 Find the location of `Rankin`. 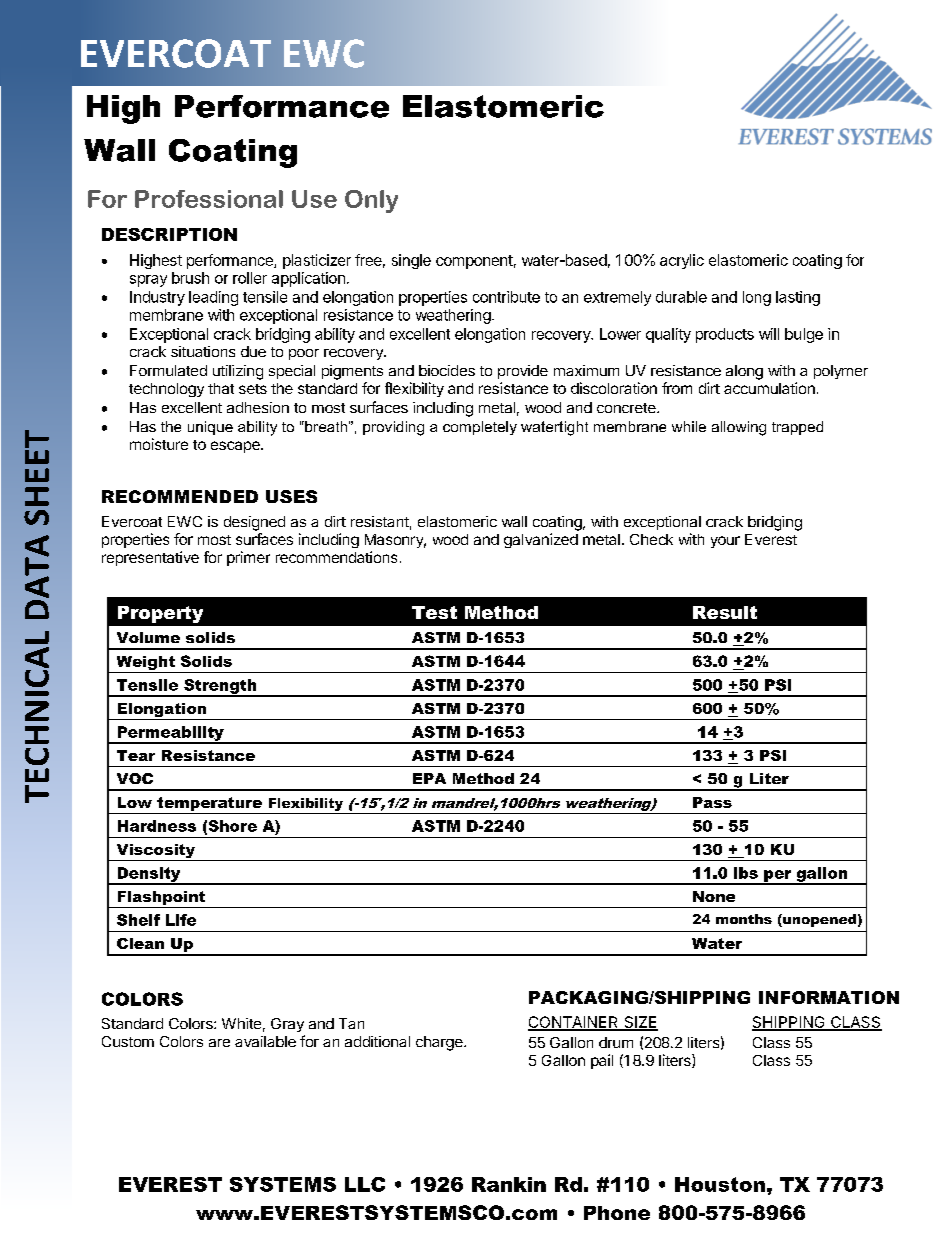

Rankin is located at coordinates (509, 1184).
